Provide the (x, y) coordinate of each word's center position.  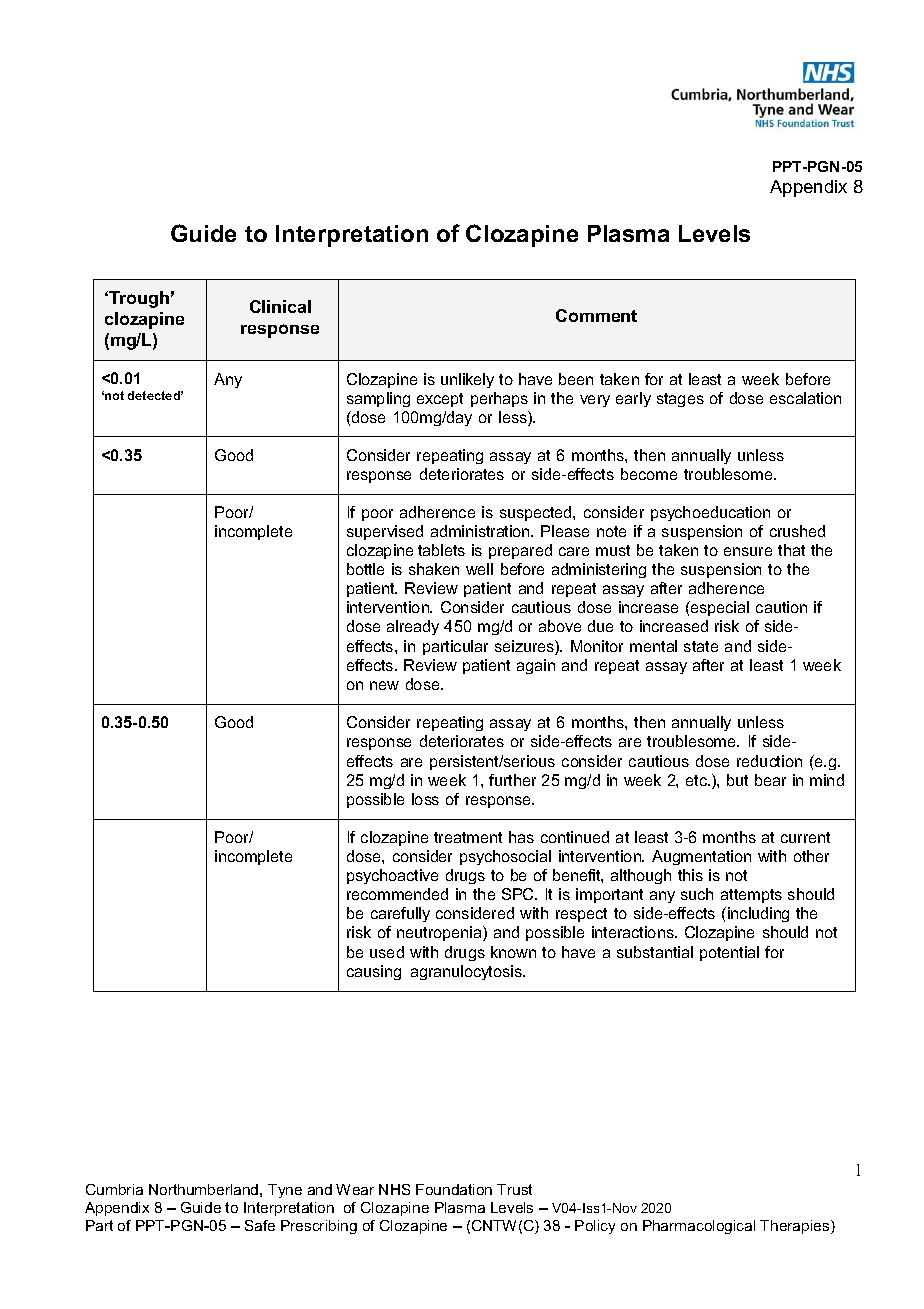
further (512, 780)
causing (374, 972)
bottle (365, 569)
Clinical (280, 306)
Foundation (454, 1189)
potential (729, 953)
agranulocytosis (467, 972)
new (384, 685)
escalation (805, 398)
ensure (748, 551)
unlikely (467, 380)
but (737, 780)
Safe (260, 1225)
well (479, 569)
